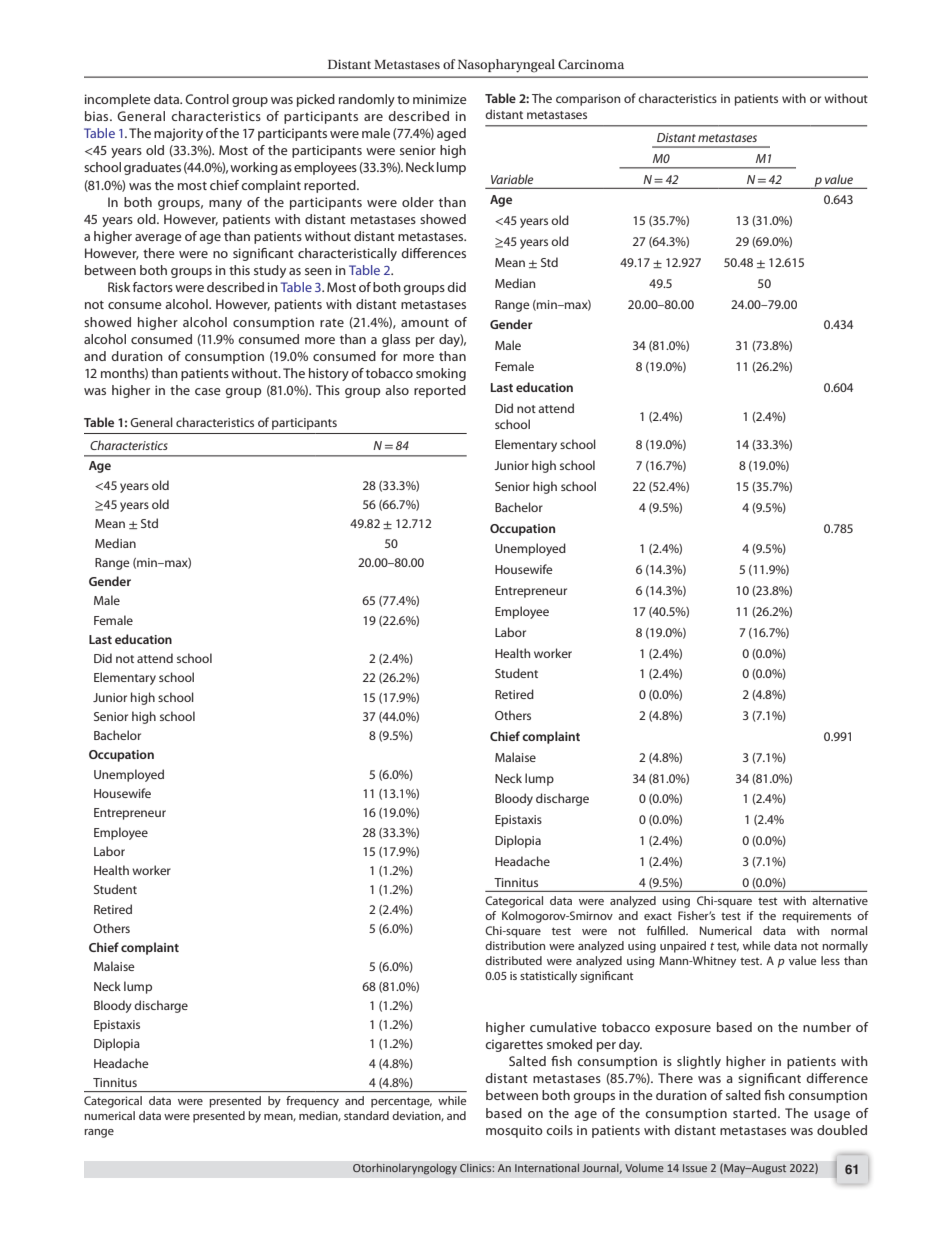 This image has height=1233, width=952. What do you see at coordinates (397, 390) in the image?
I see `also` at bounding box center [397, 390].
